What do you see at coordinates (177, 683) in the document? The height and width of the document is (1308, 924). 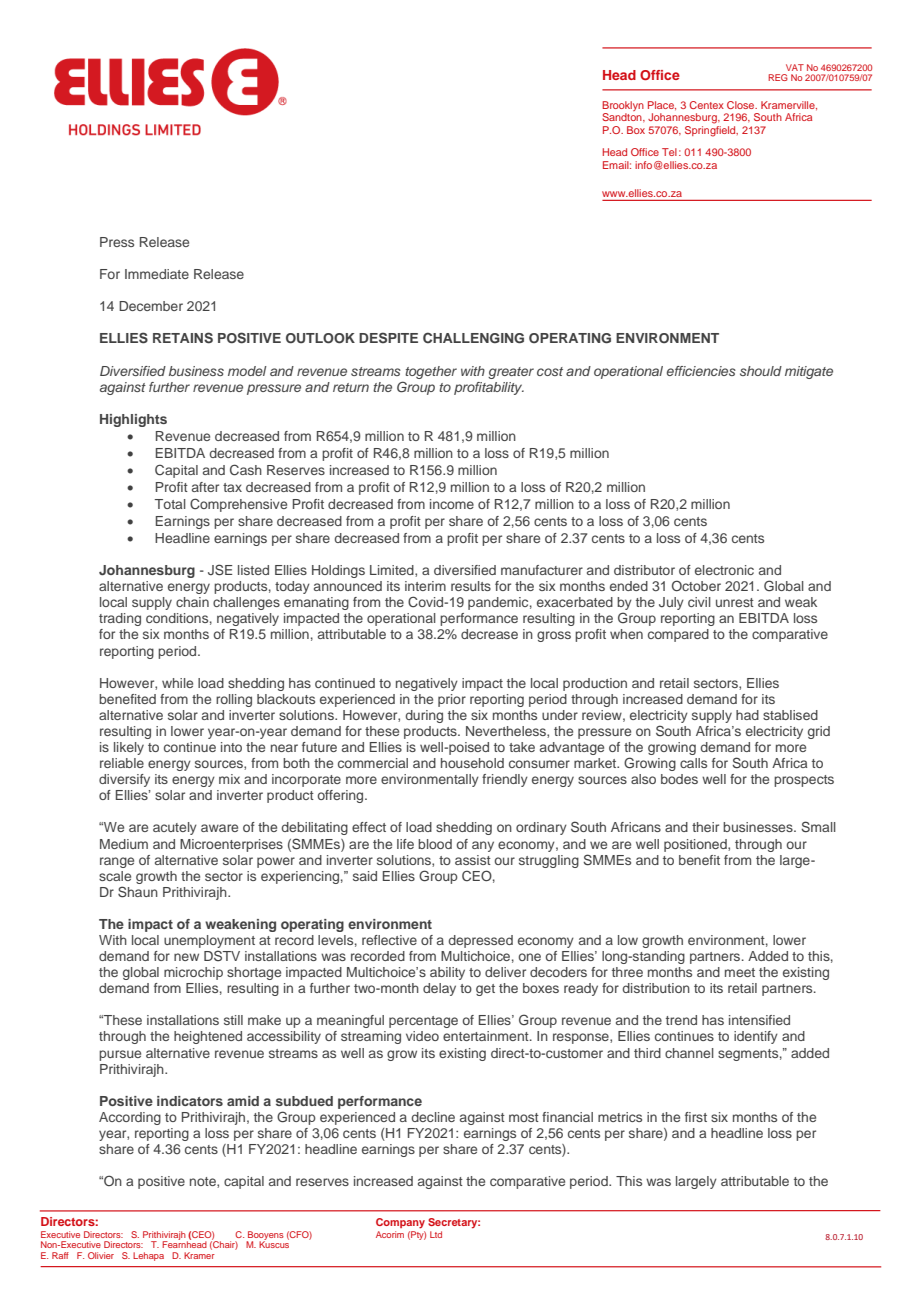 I see `while` at bounding box center [177, 683].
